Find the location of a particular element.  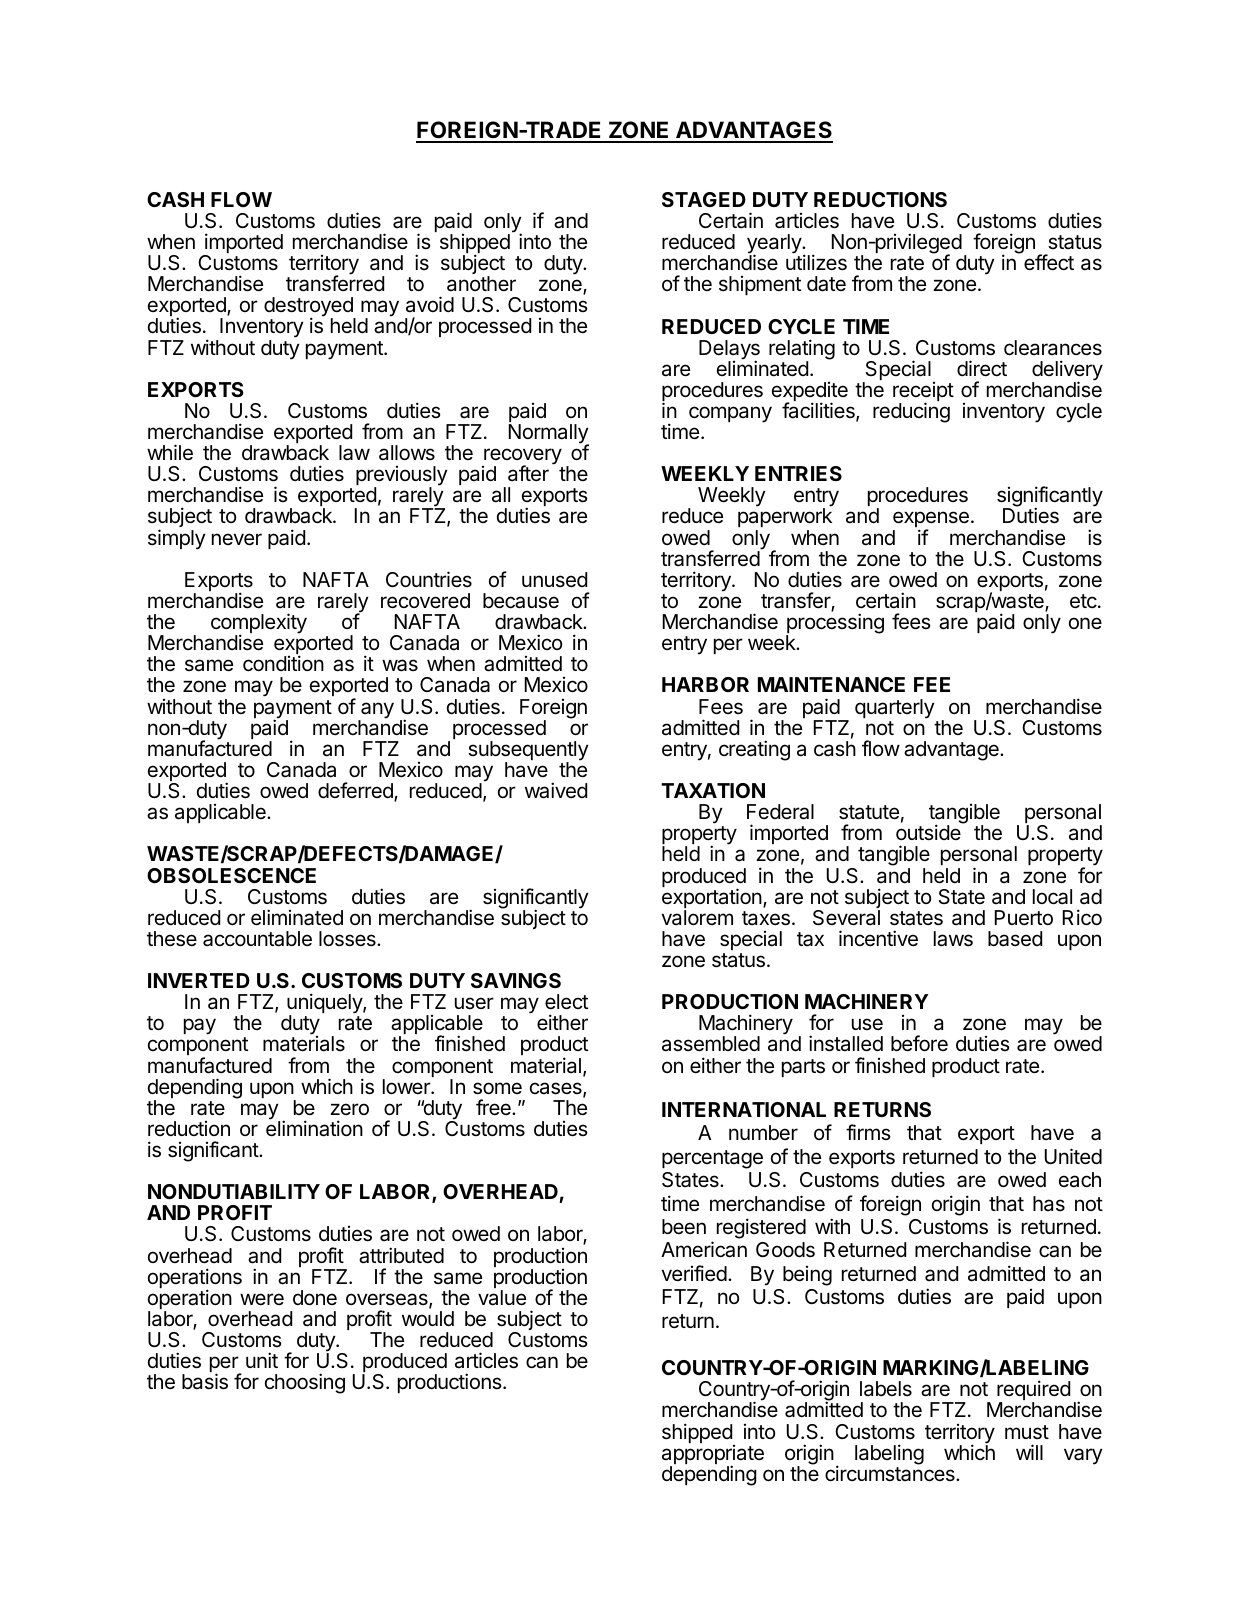

elimination is located at coordinates (314, 1128).
